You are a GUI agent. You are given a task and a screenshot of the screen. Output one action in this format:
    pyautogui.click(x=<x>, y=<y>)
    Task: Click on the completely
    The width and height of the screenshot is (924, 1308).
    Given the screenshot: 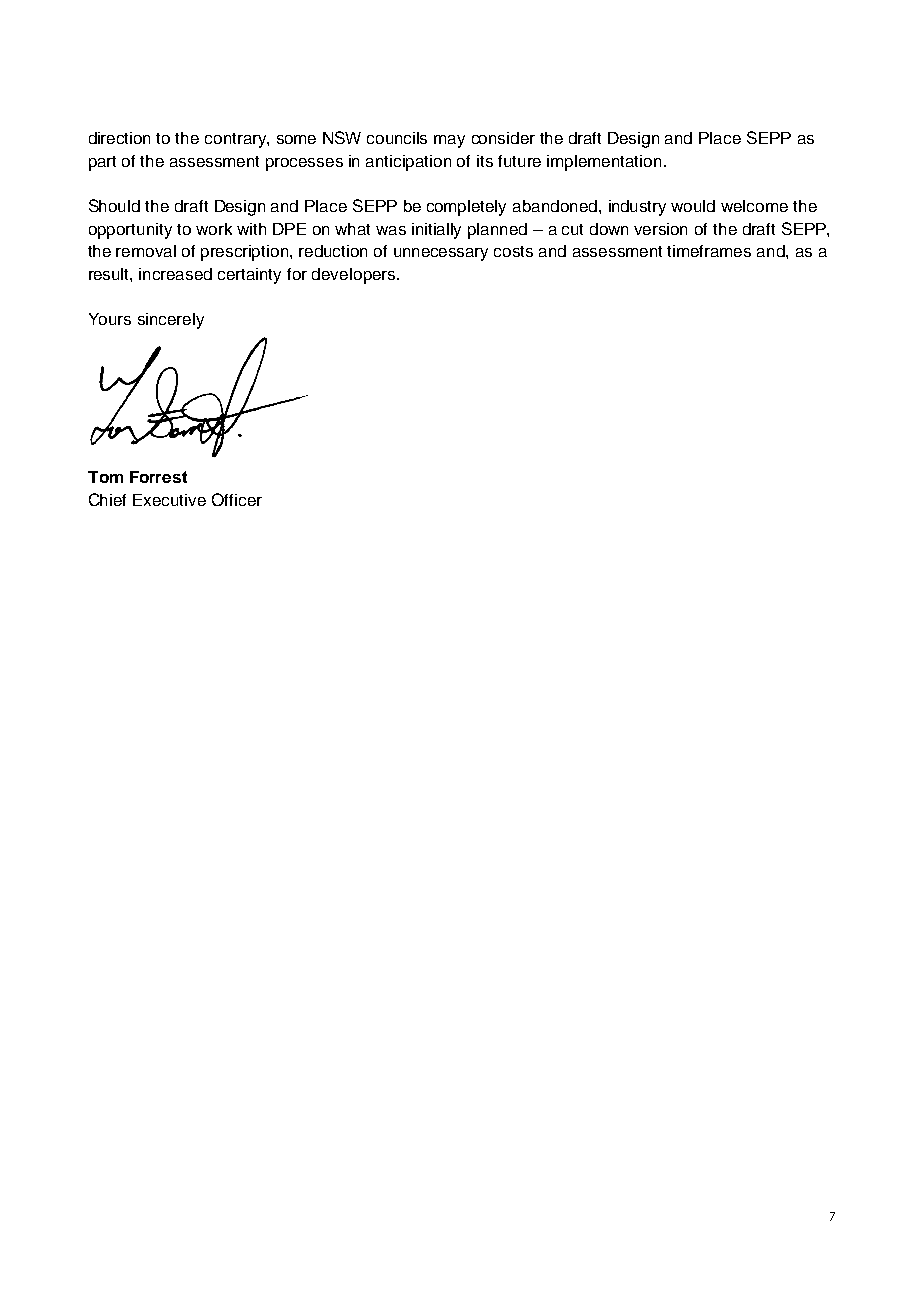 What is the action you would take?
    pyautogui.click(x=466, y=208)
